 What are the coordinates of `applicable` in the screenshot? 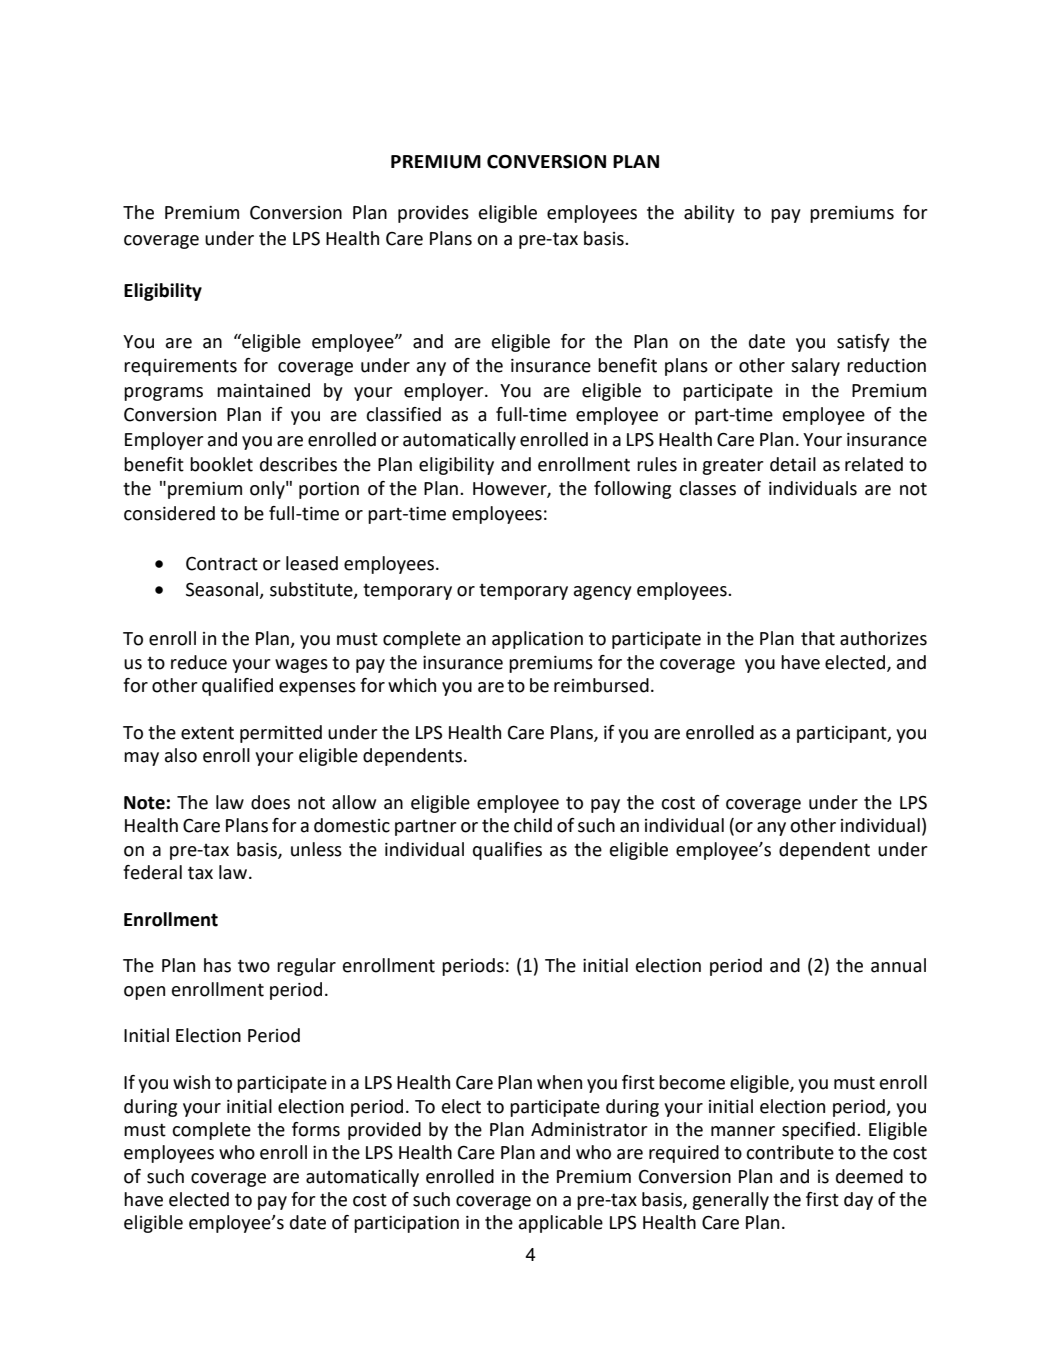 It's located at (561, 1224).
